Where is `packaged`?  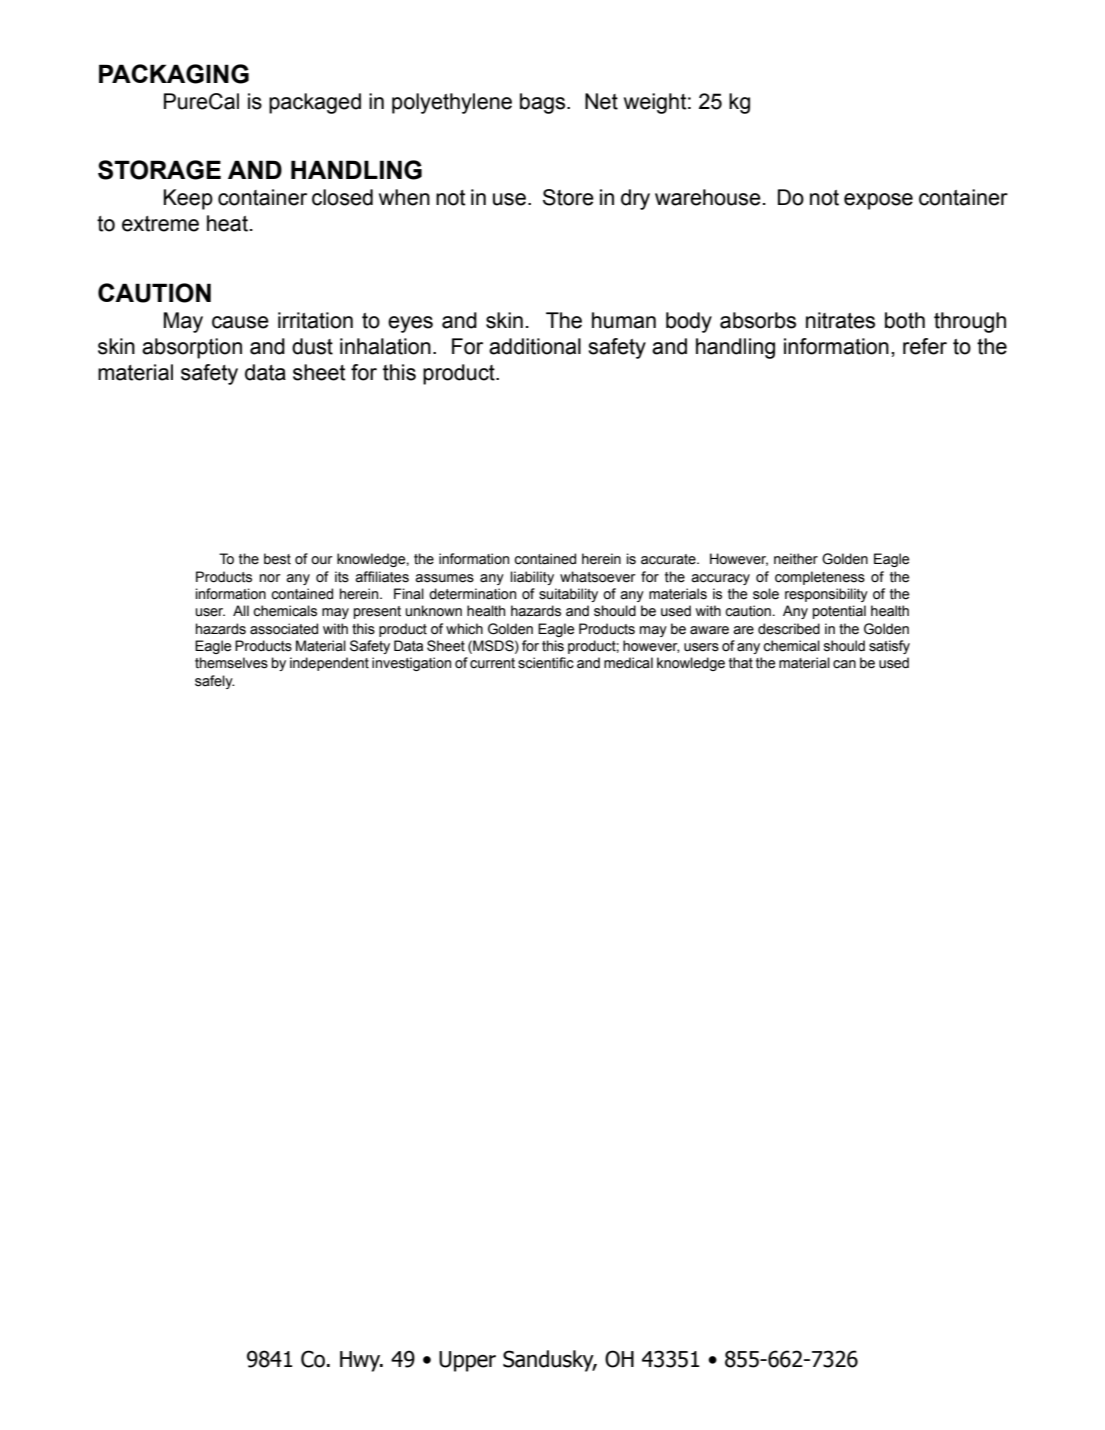
packaged is located at coordinates (315, 103).
